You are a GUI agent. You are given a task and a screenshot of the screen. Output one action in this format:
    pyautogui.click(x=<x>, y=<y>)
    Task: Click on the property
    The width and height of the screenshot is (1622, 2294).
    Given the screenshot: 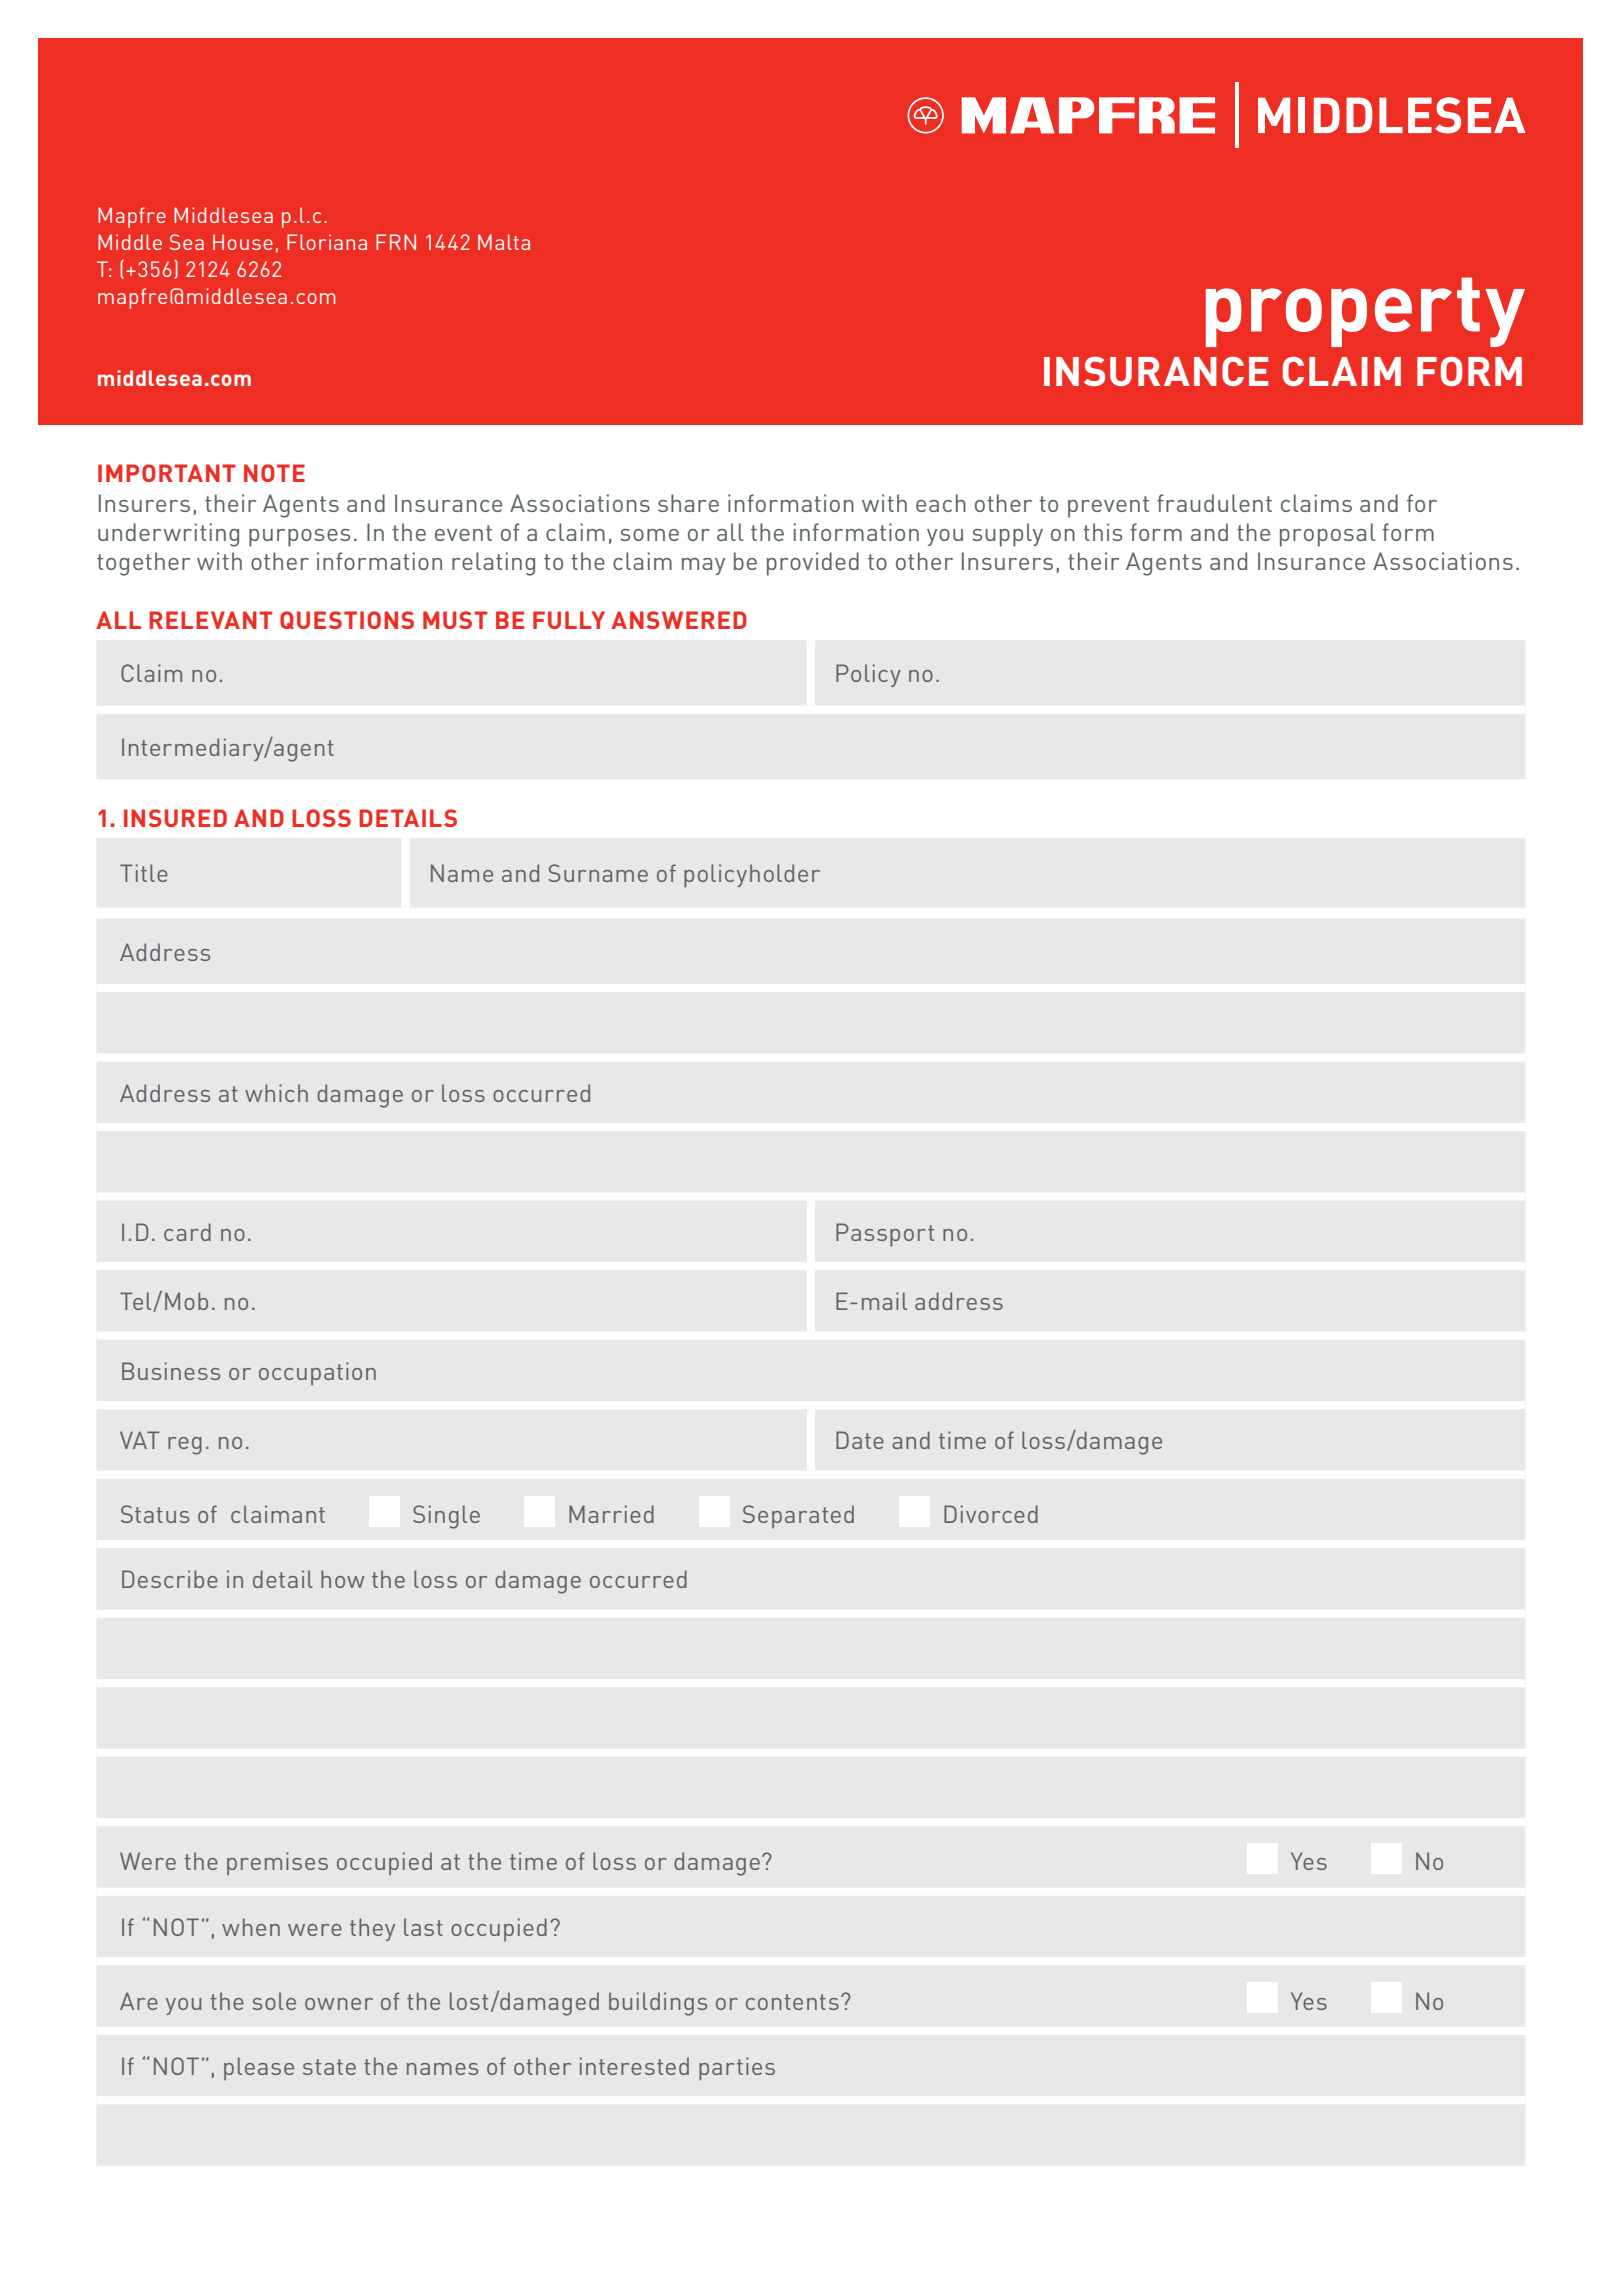 What is the action you would take?
    pyautogui.click(x=1365, y=312)
